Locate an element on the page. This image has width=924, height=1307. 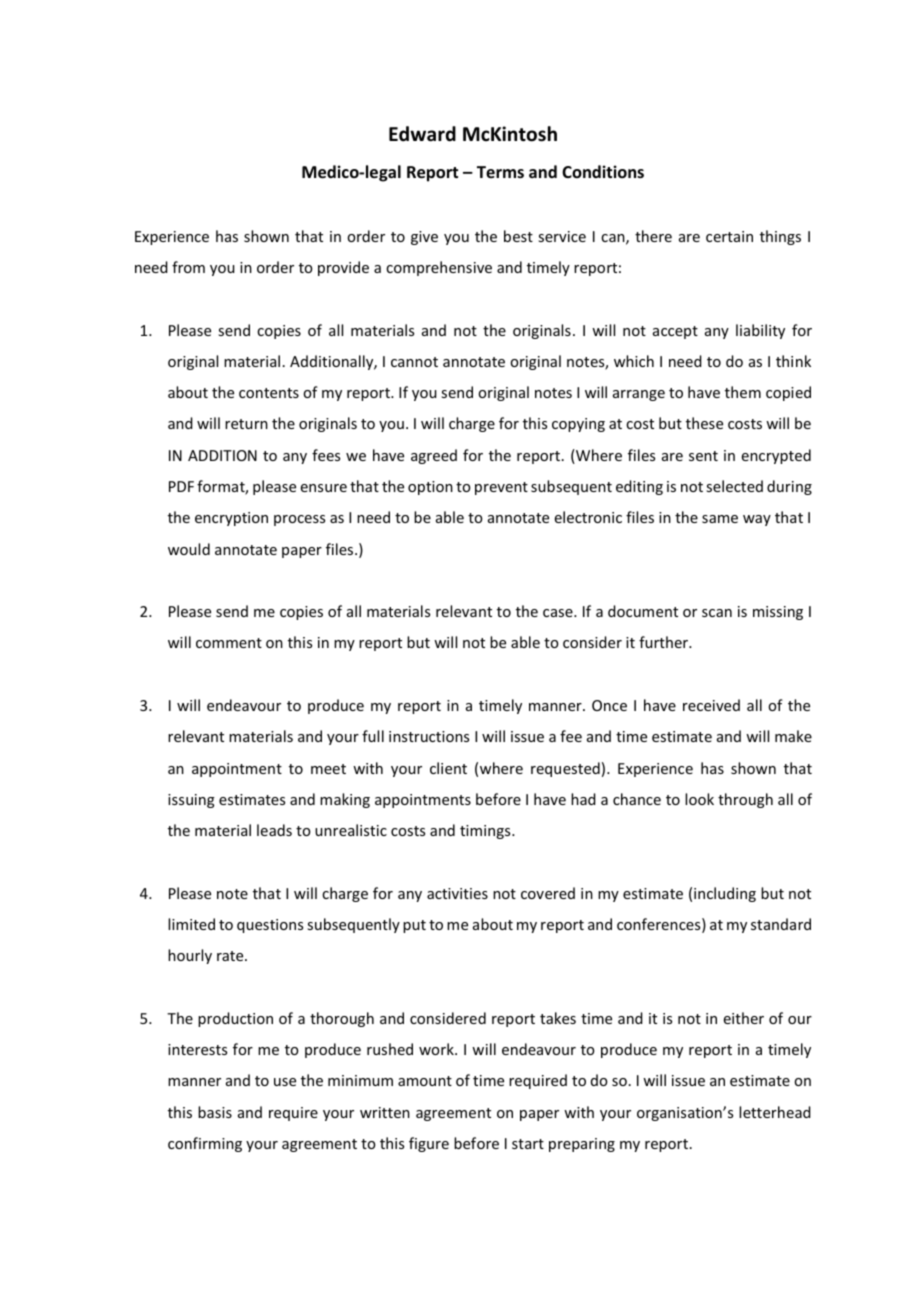
contents is located at coordinates (269, 393).
